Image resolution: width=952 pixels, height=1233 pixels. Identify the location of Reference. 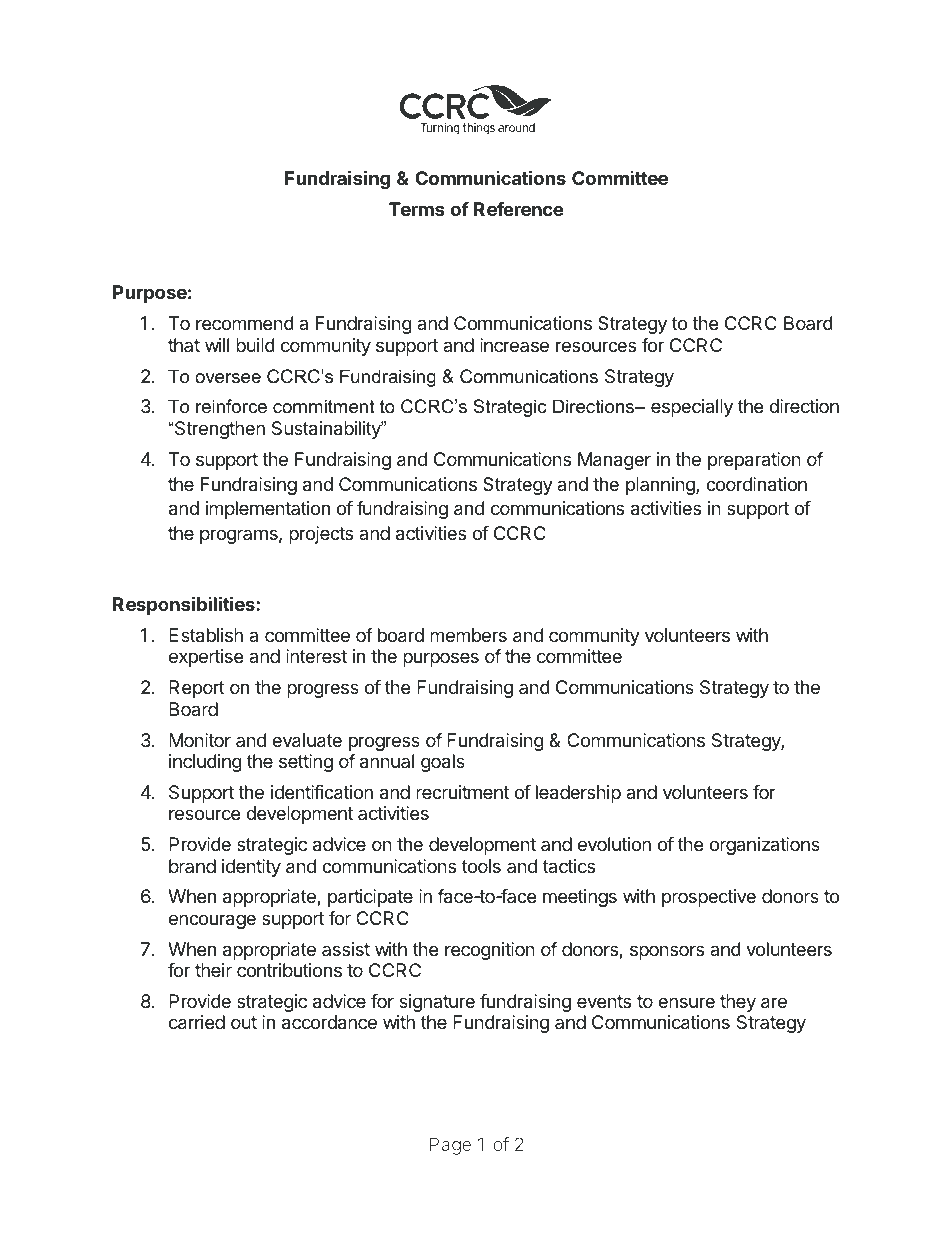
(518, 209).
